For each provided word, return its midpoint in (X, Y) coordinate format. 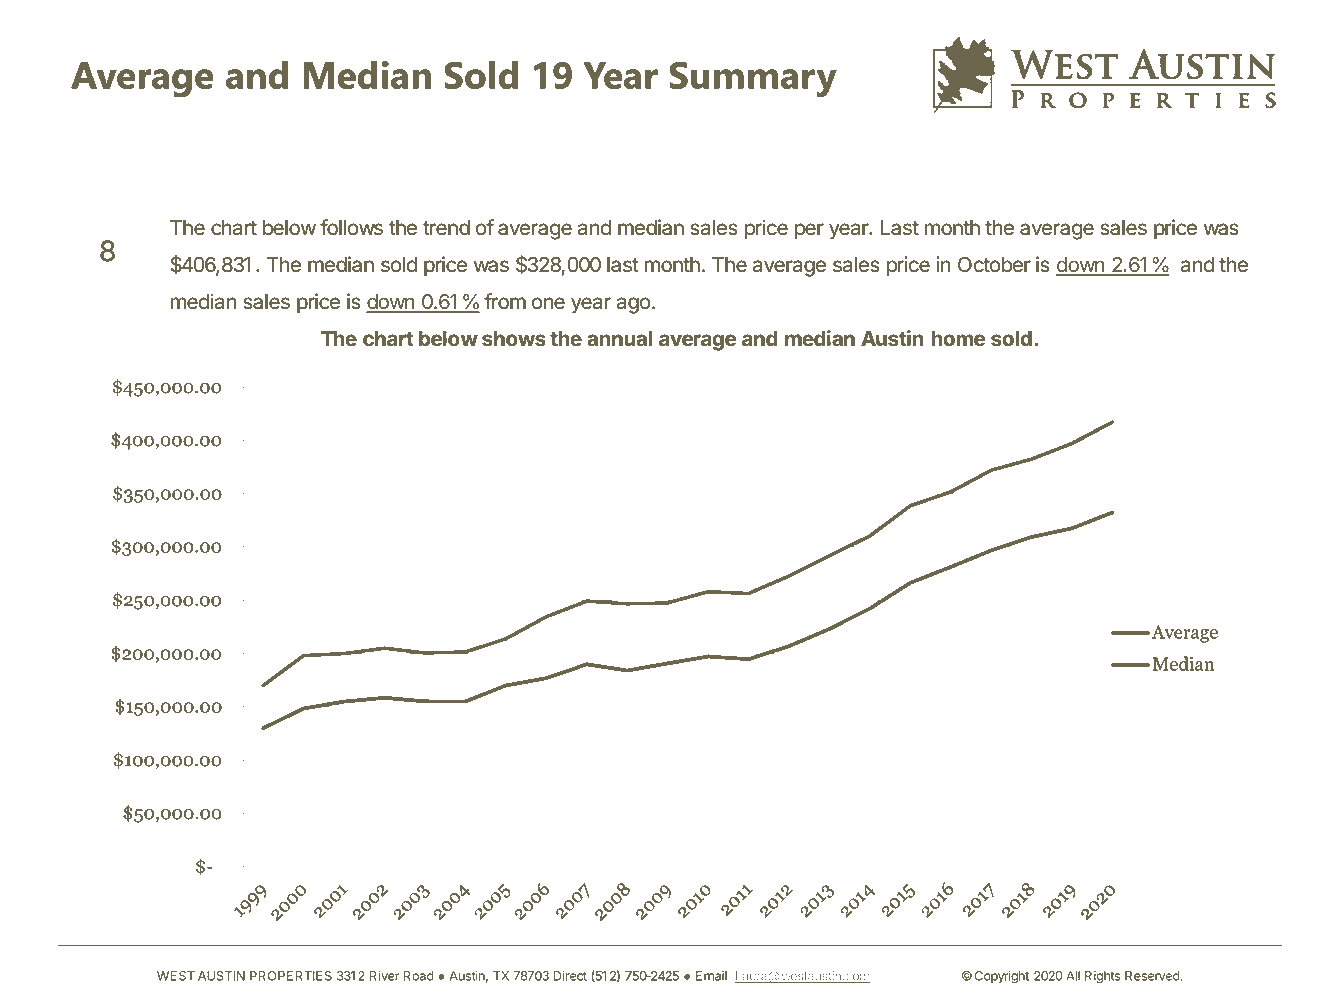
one (548, 303)
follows (351, 227)
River (384, 976)
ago (634, 305)
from (505, 301)
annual (619, 339)
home (958, 339)
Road (418, 976)
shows (514, 339)
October (994, 265)
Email (711, 976)
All (1073, 976)
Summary (753, 79)
